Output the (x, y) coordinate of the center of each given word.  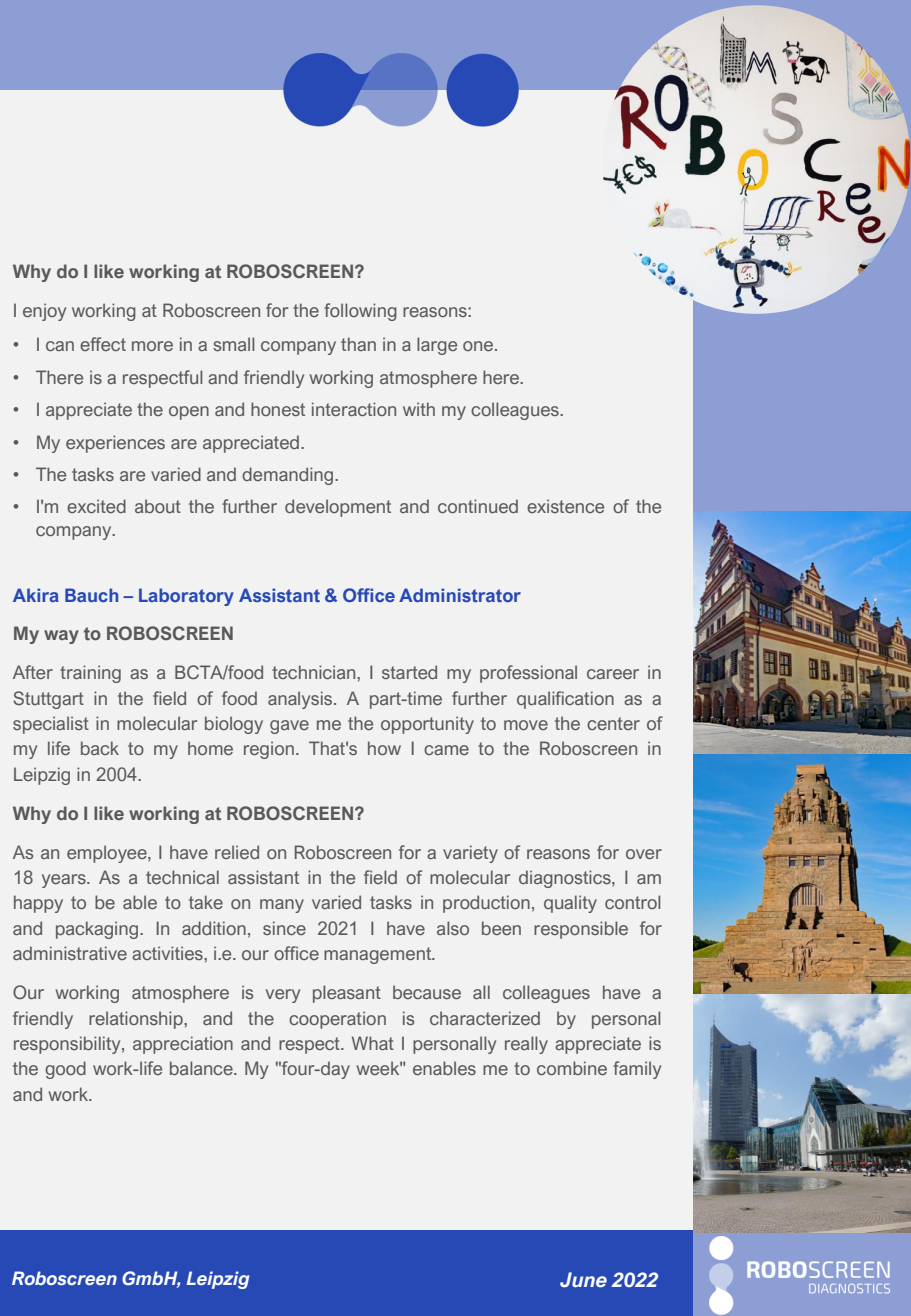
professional (528, 674)
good (65, 1070)
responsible (581, 930)
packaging (98, 930)
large (437, 346)
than (358, 344)
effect (103, 344)
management (379, 955)
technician (315, 672)
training (90, 674)
